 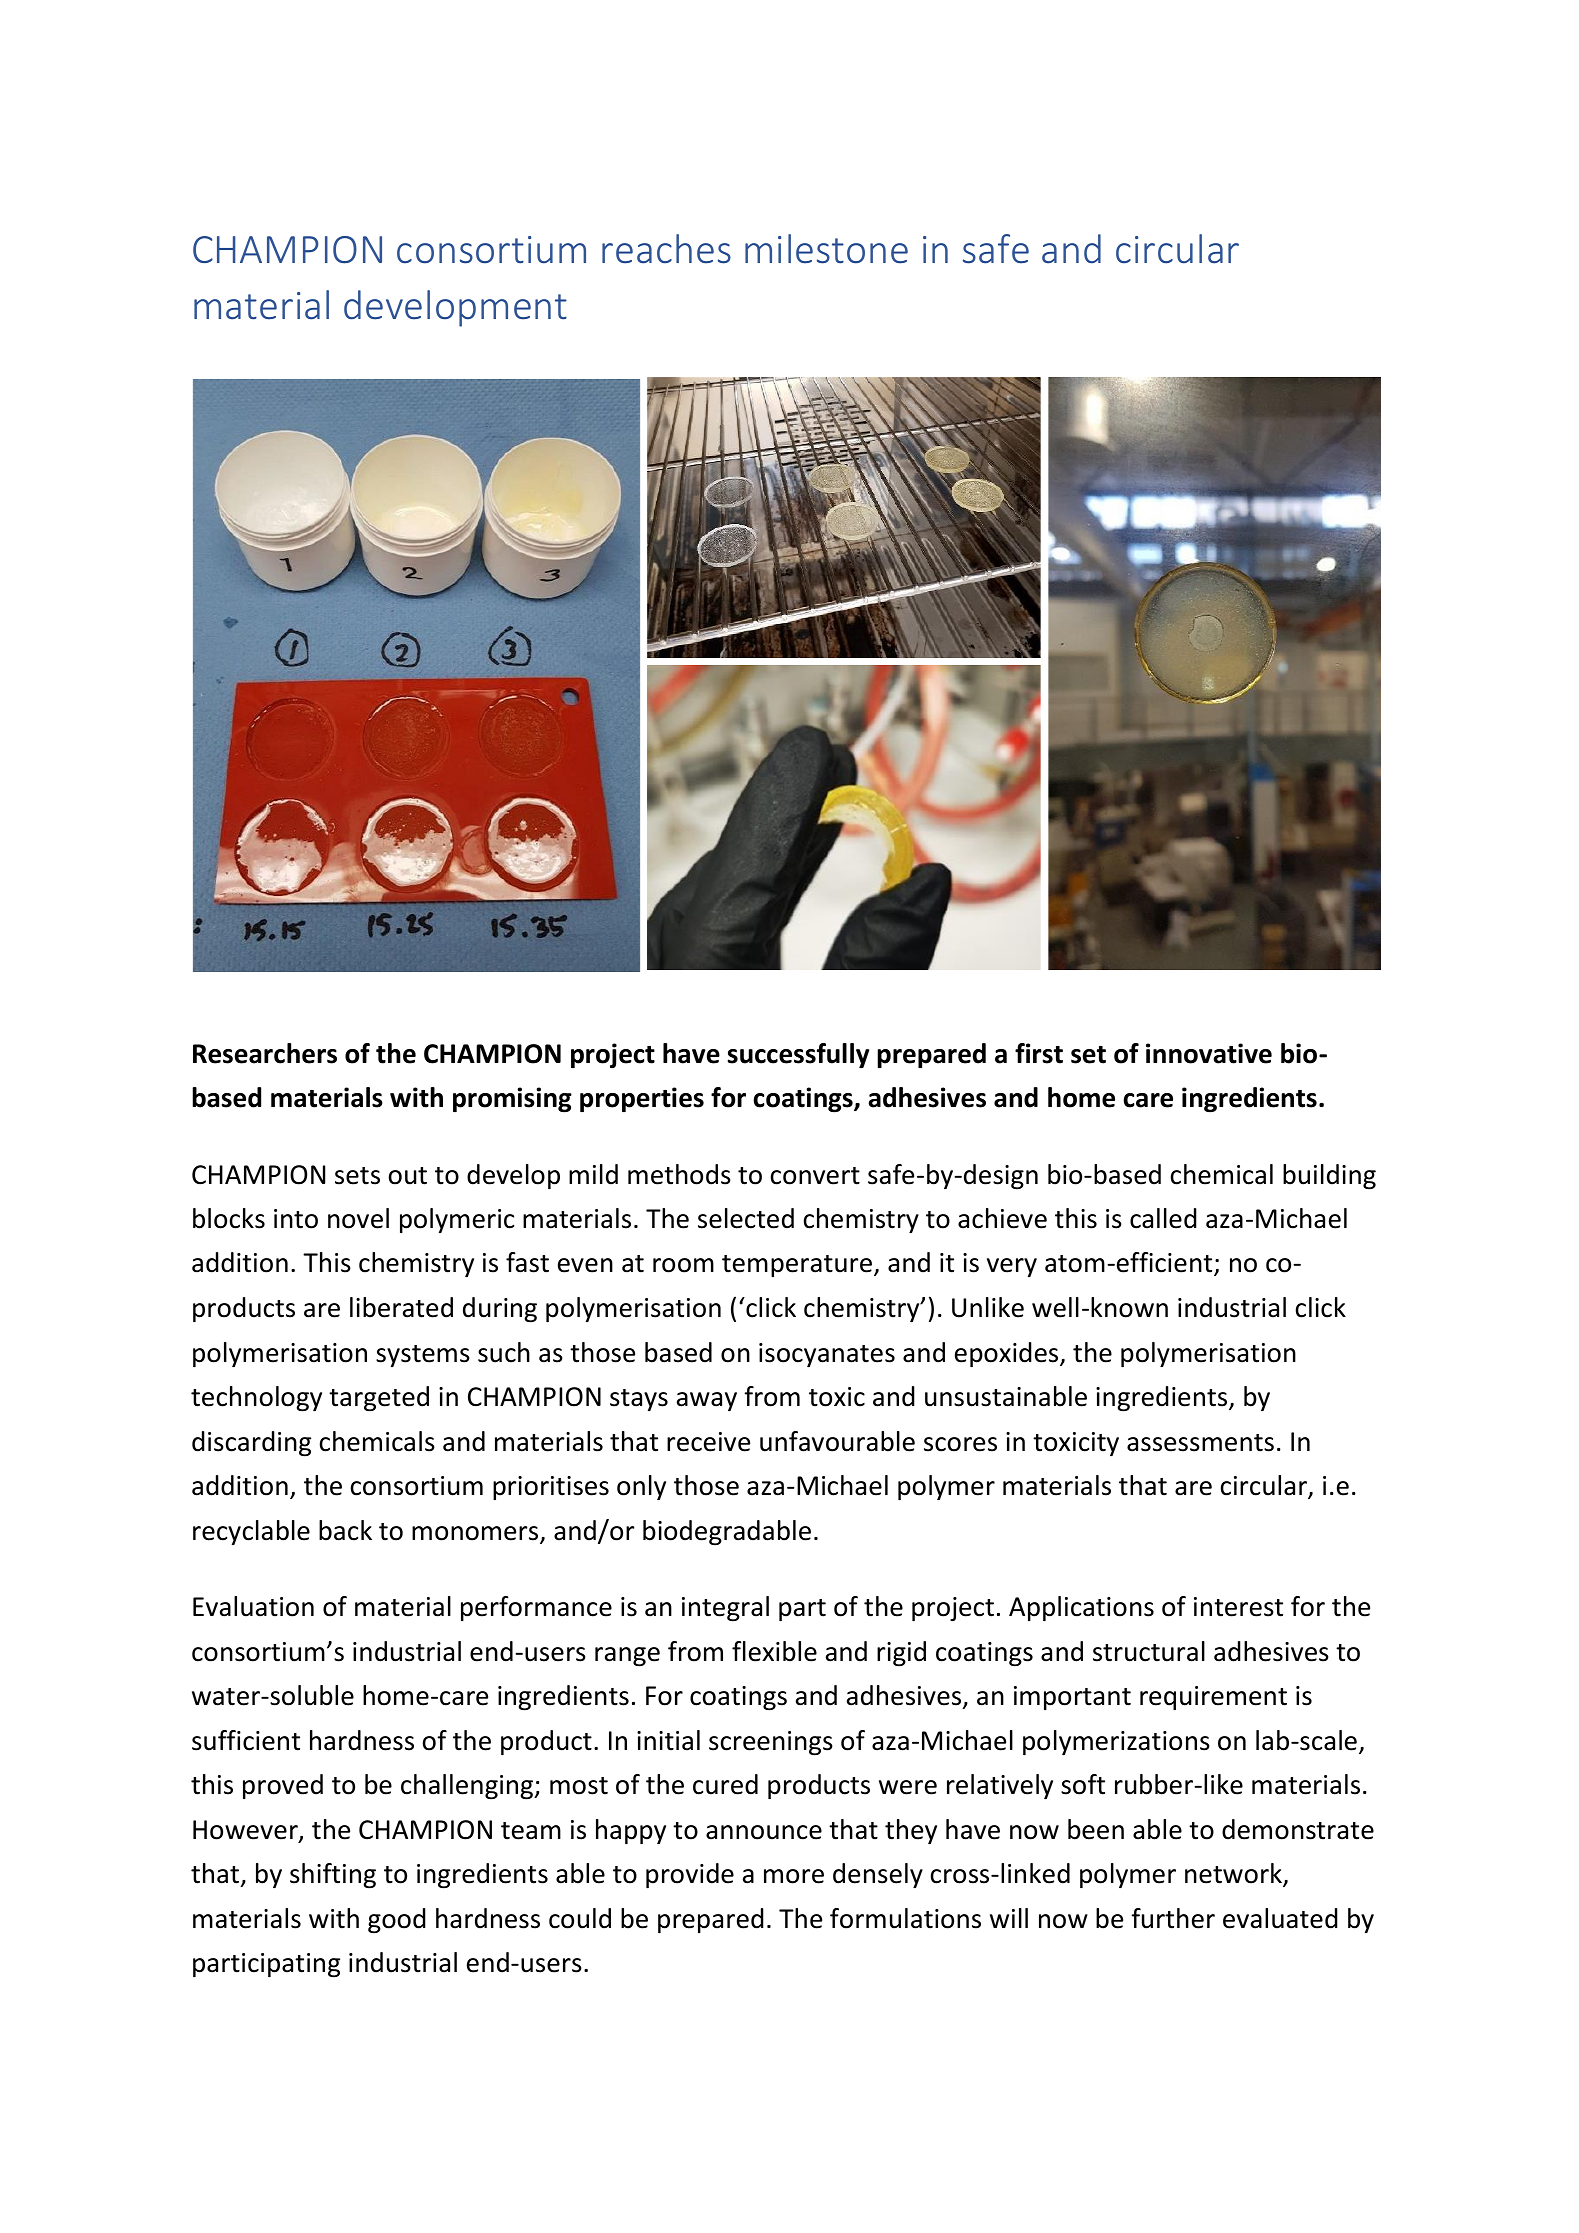 I want to click on isocyanates, so click(x=827, y=1355).
